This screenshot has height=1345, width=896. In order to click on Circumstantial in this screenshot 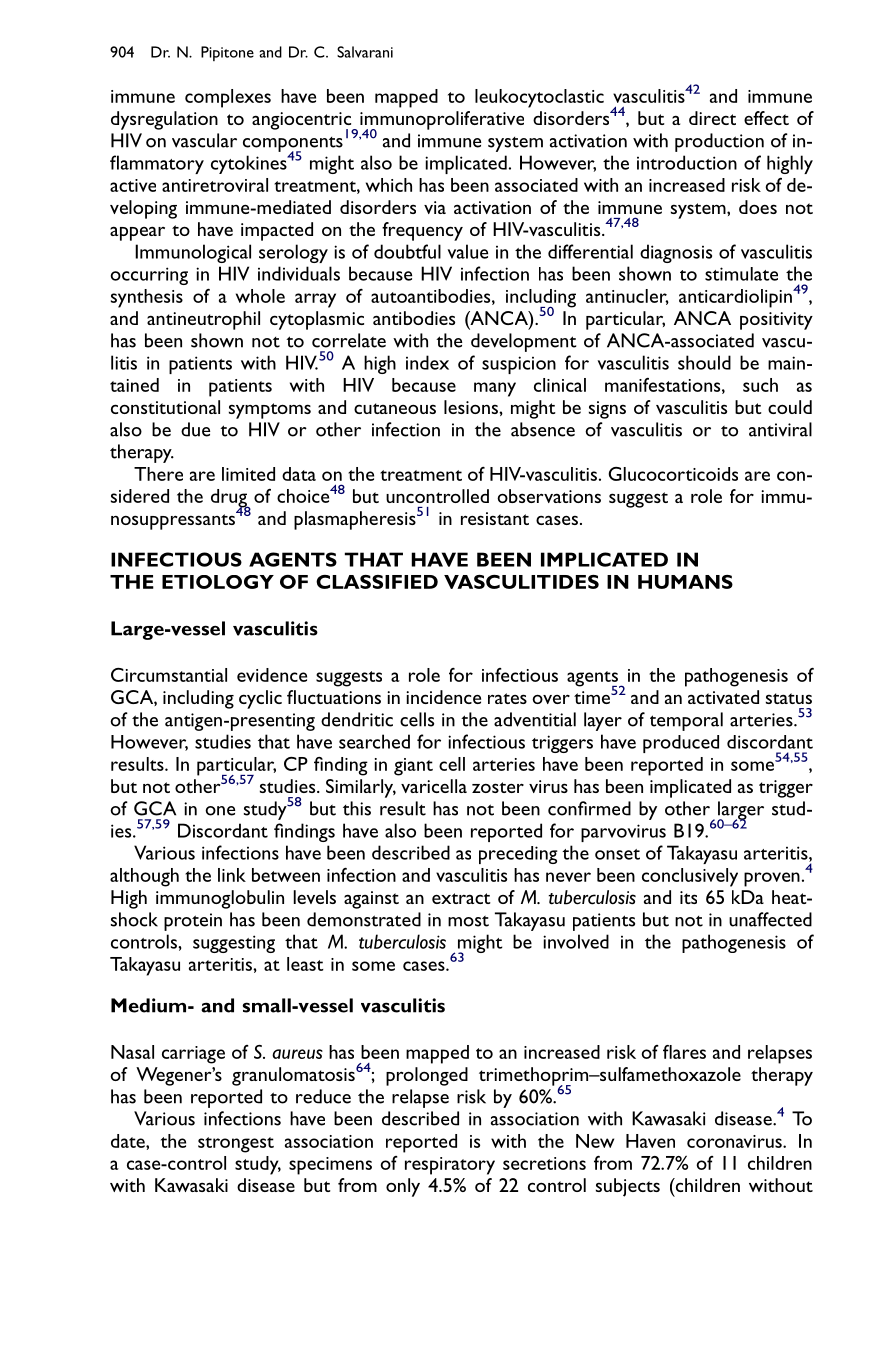, I will do `click(169, 675)`.
